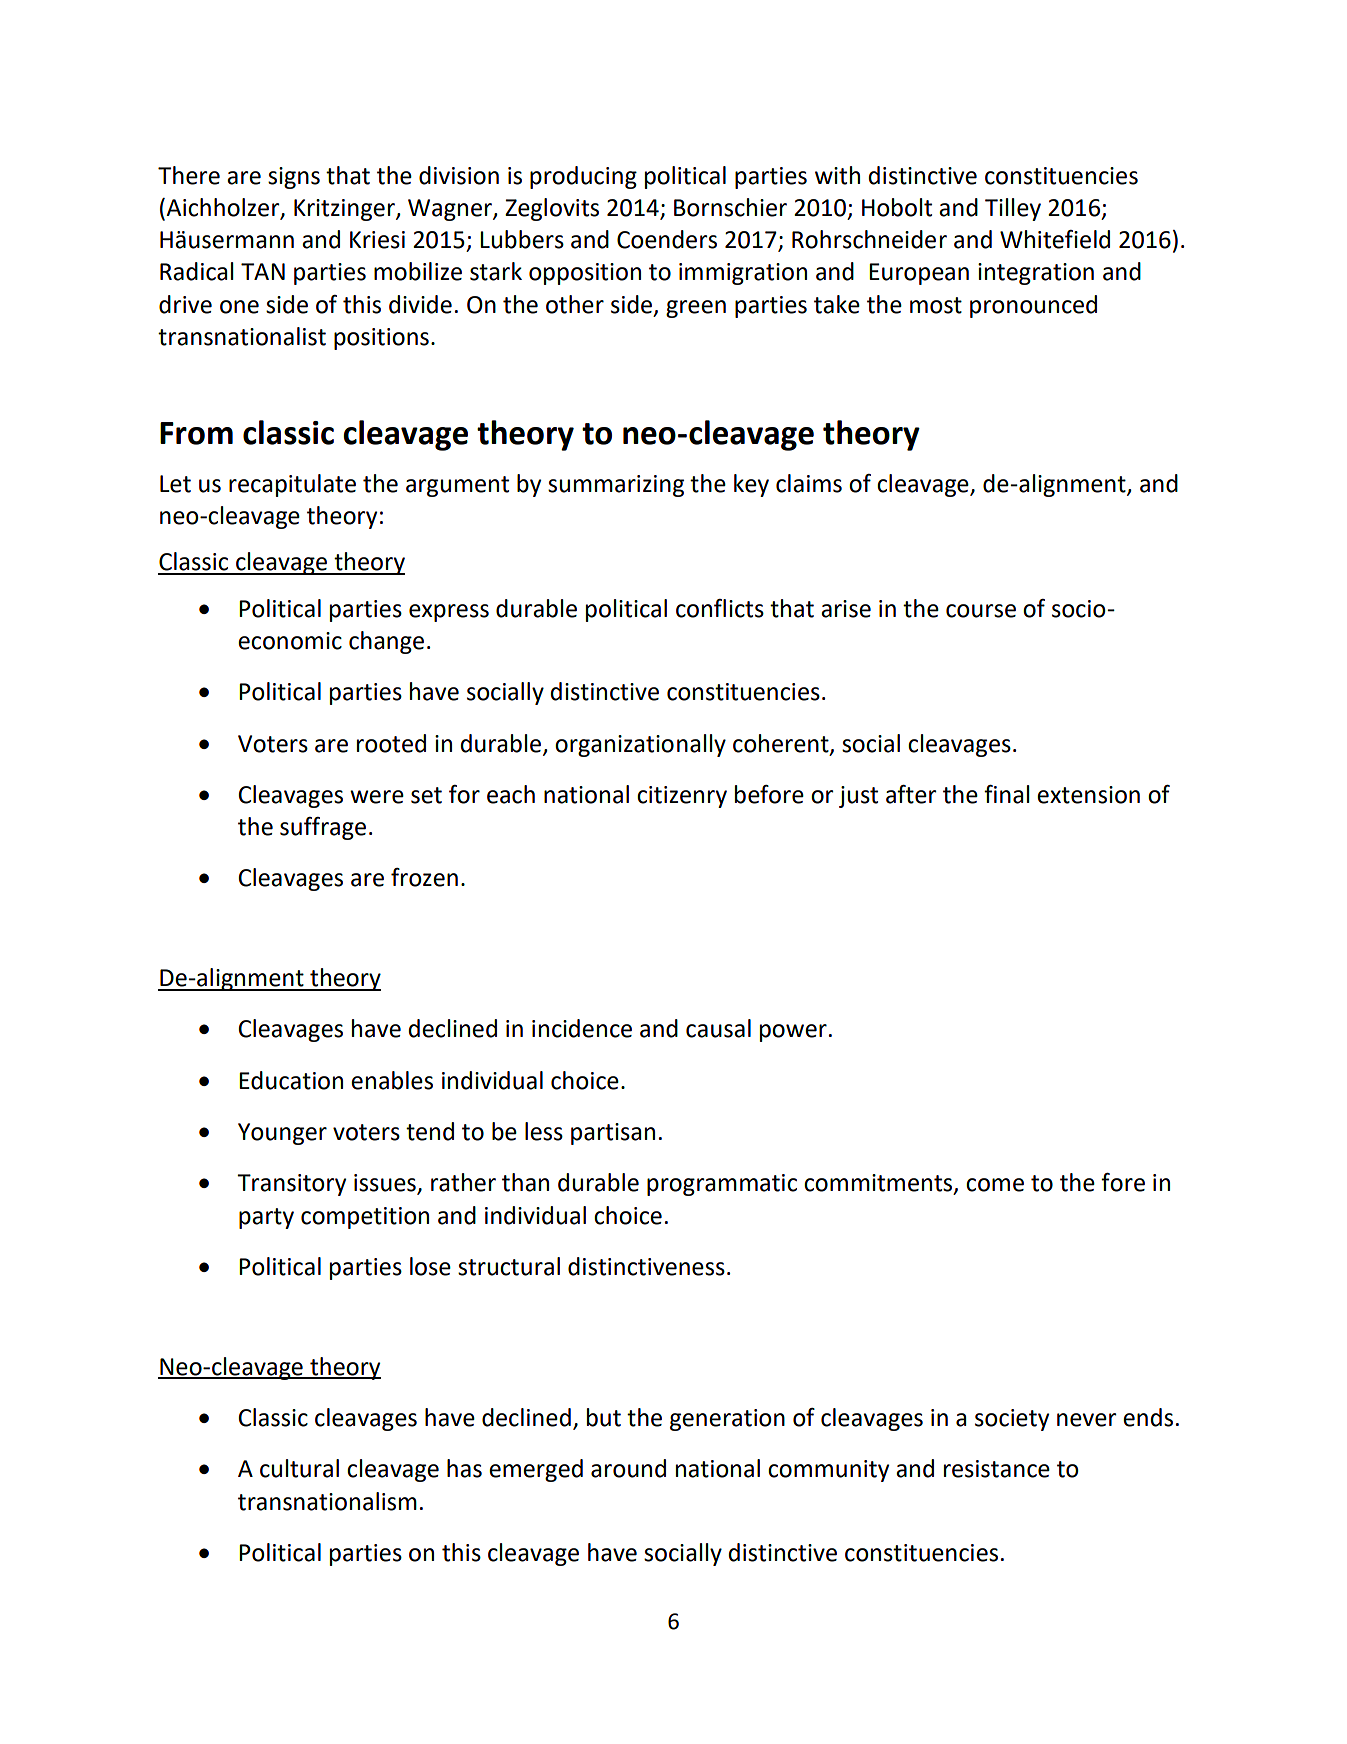 This image has width=1347, height=1744. I want to click on express, so click(449, 613).
